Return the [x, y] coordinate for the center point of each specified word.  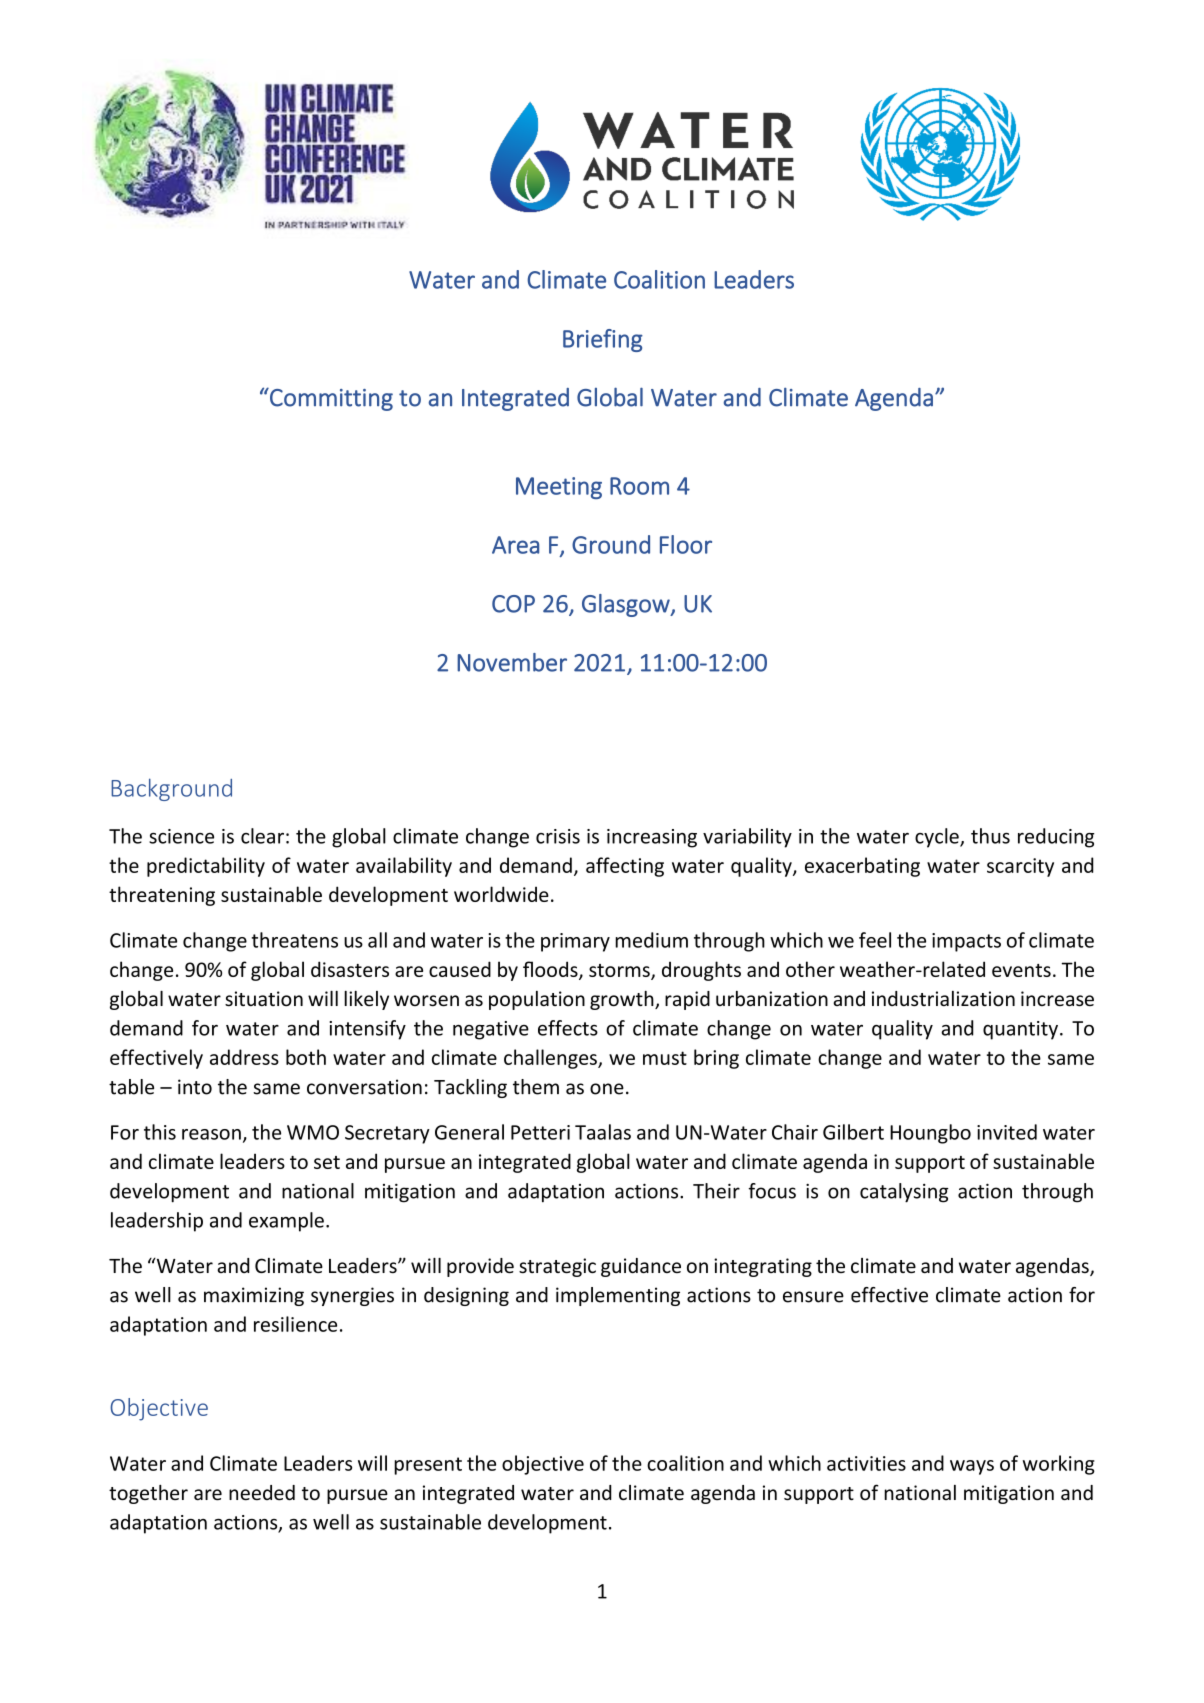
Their [716, 1191]
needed [262, 1493]
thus [990, 836]
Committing [330, 399]
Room [639, 486]
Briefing [603, 340]
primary [575, 942]
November [512, 662]
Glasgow [627, 605]
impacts [966, 942]
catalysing [904, 1193]
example [286, 1222]
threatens [295, 940]
